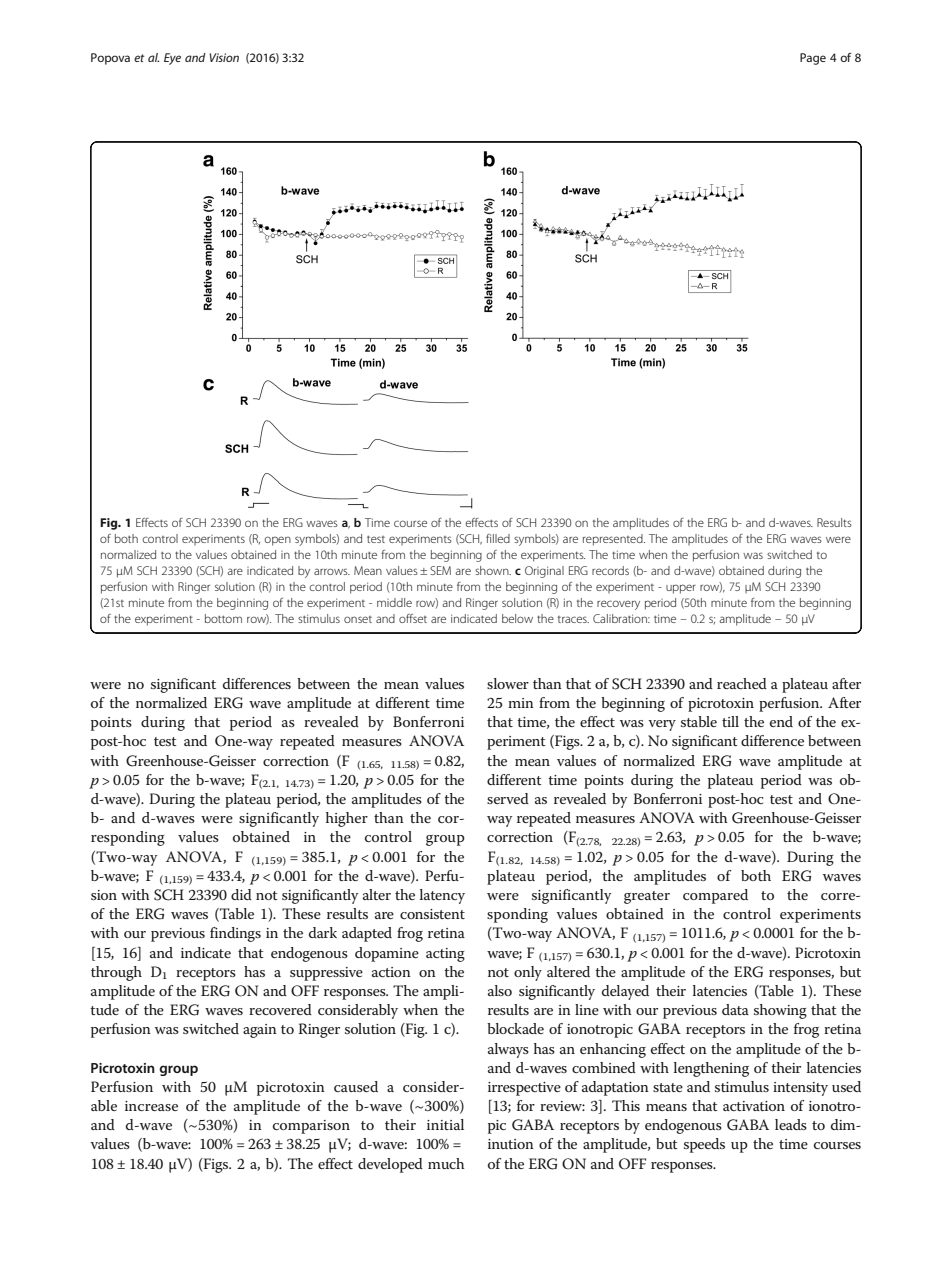 This image has width=952, height=1265. Describe the element at coordinates (223, 618) in the image. I see `bottom` at that location.
